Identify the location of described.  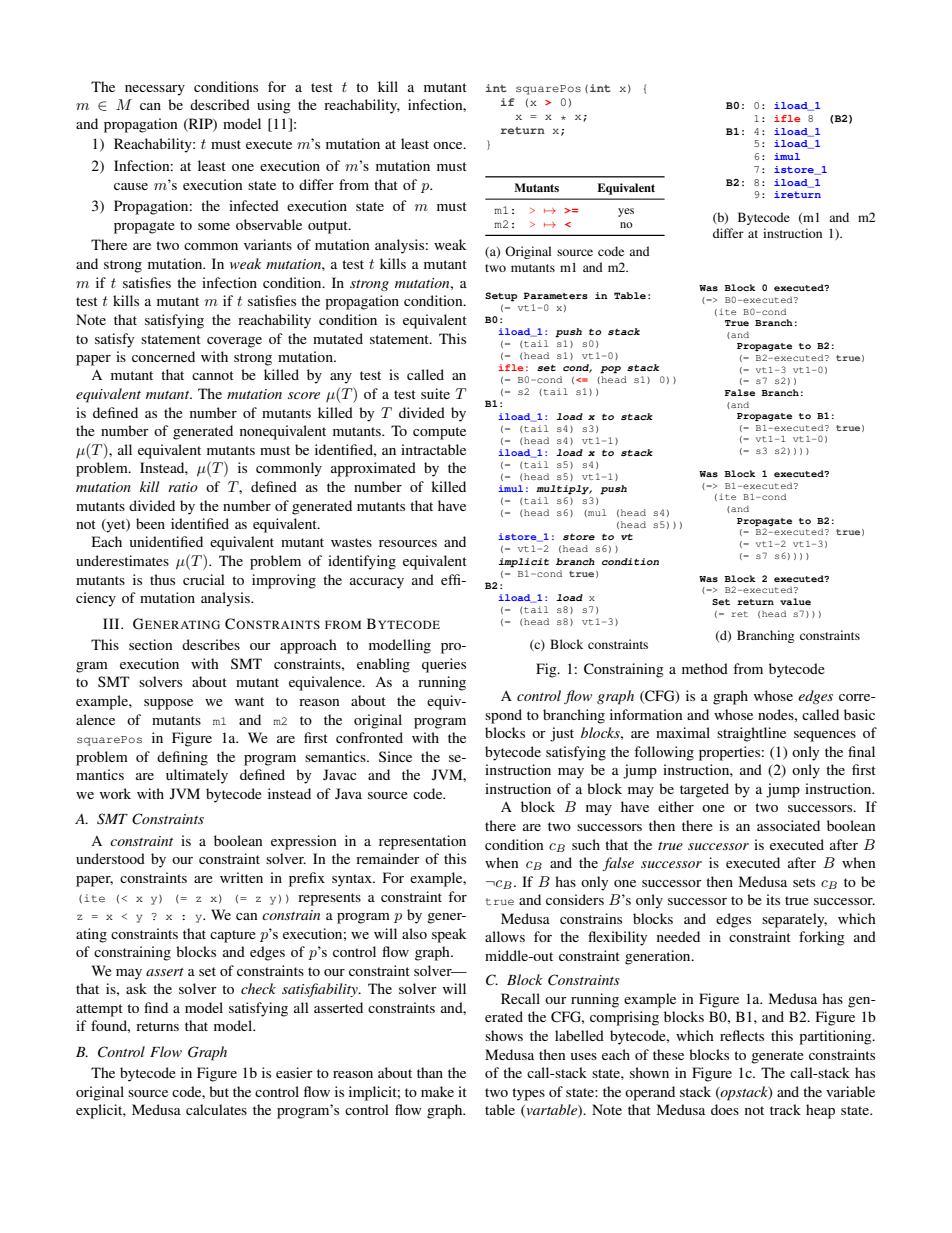
(220, 104).
